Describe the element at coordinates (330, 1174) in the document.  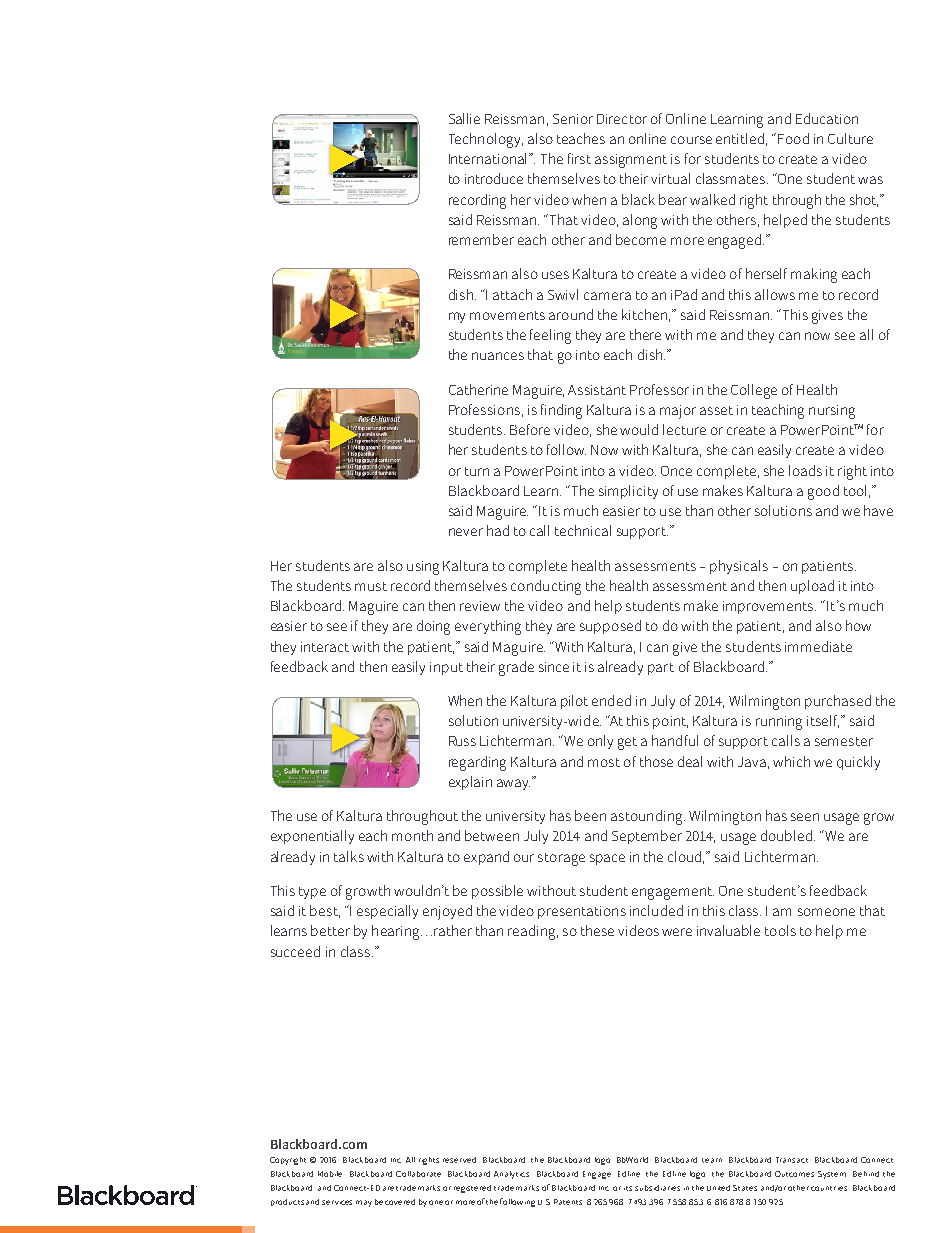
I see `Mobile` at that location.
